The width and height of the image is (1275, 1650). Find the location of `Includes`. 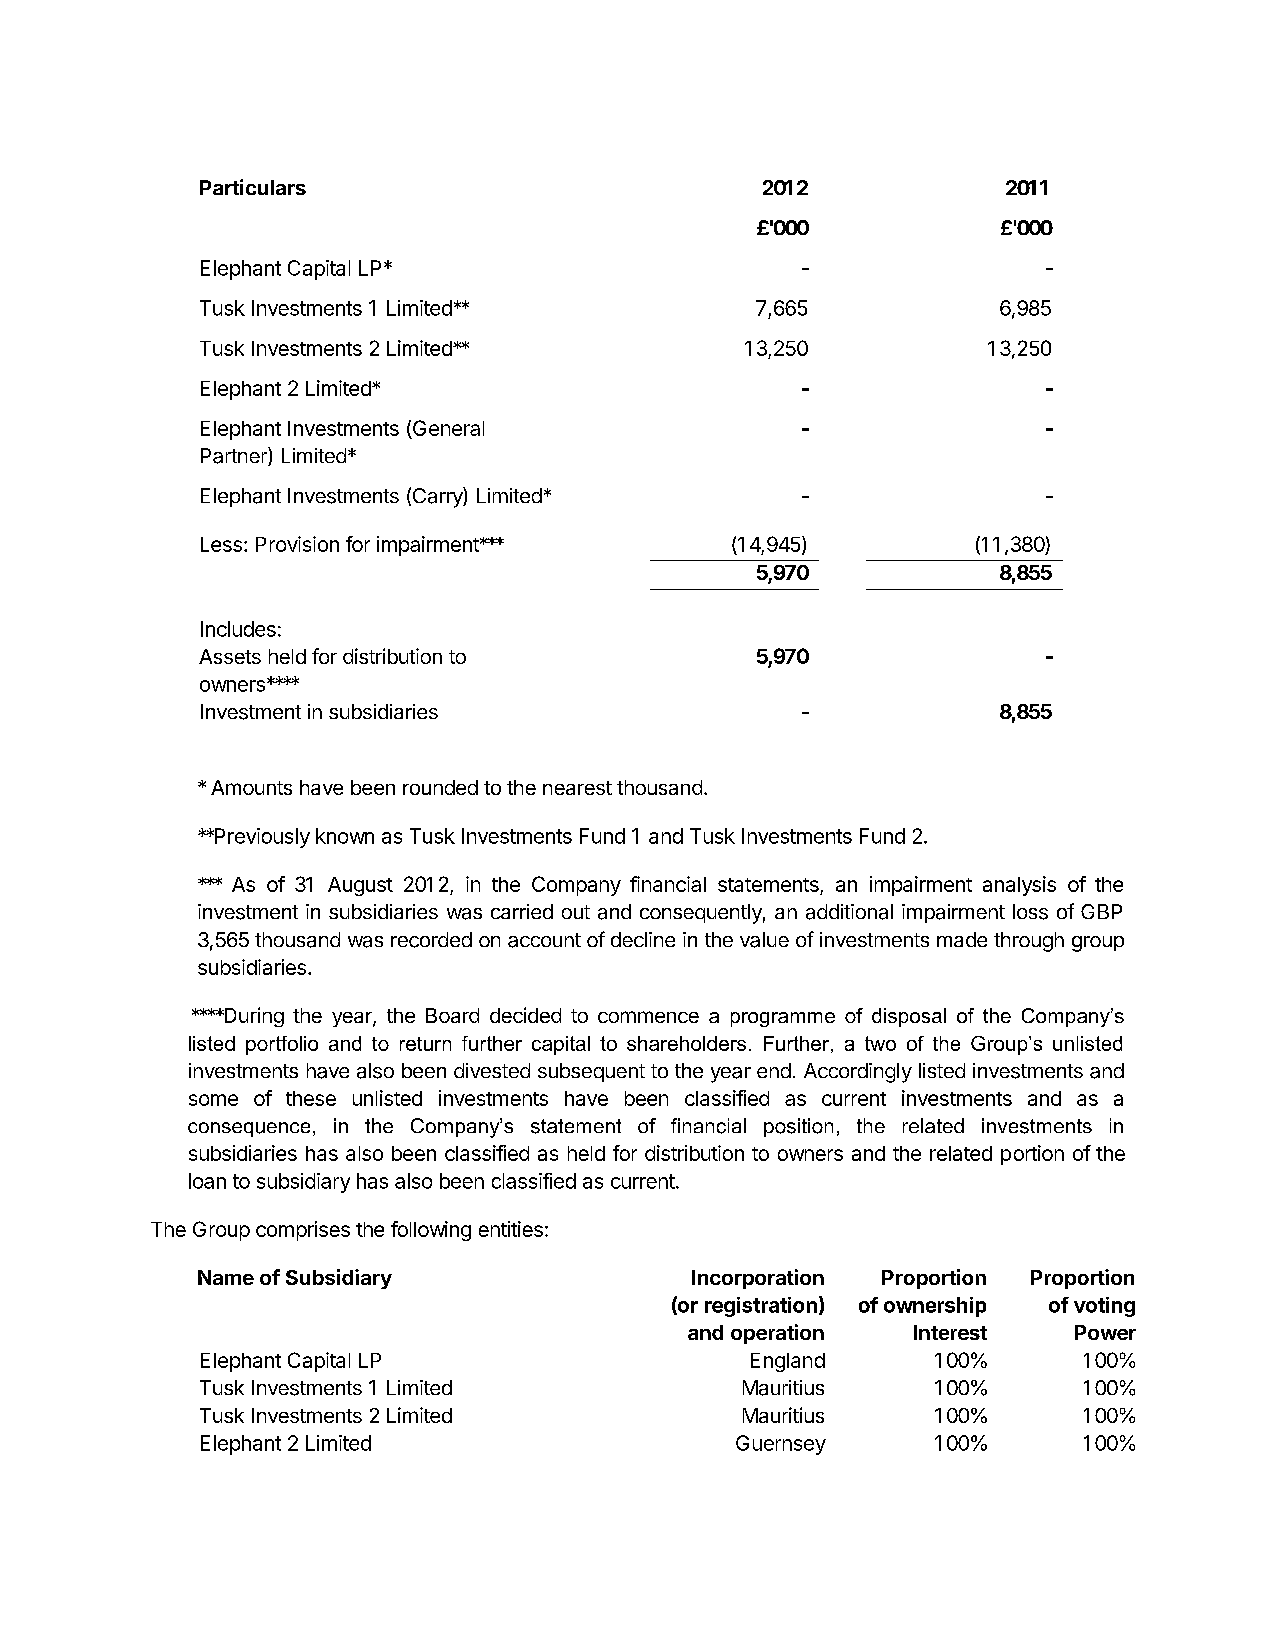

Includes is located at coordinates (238, 629).
